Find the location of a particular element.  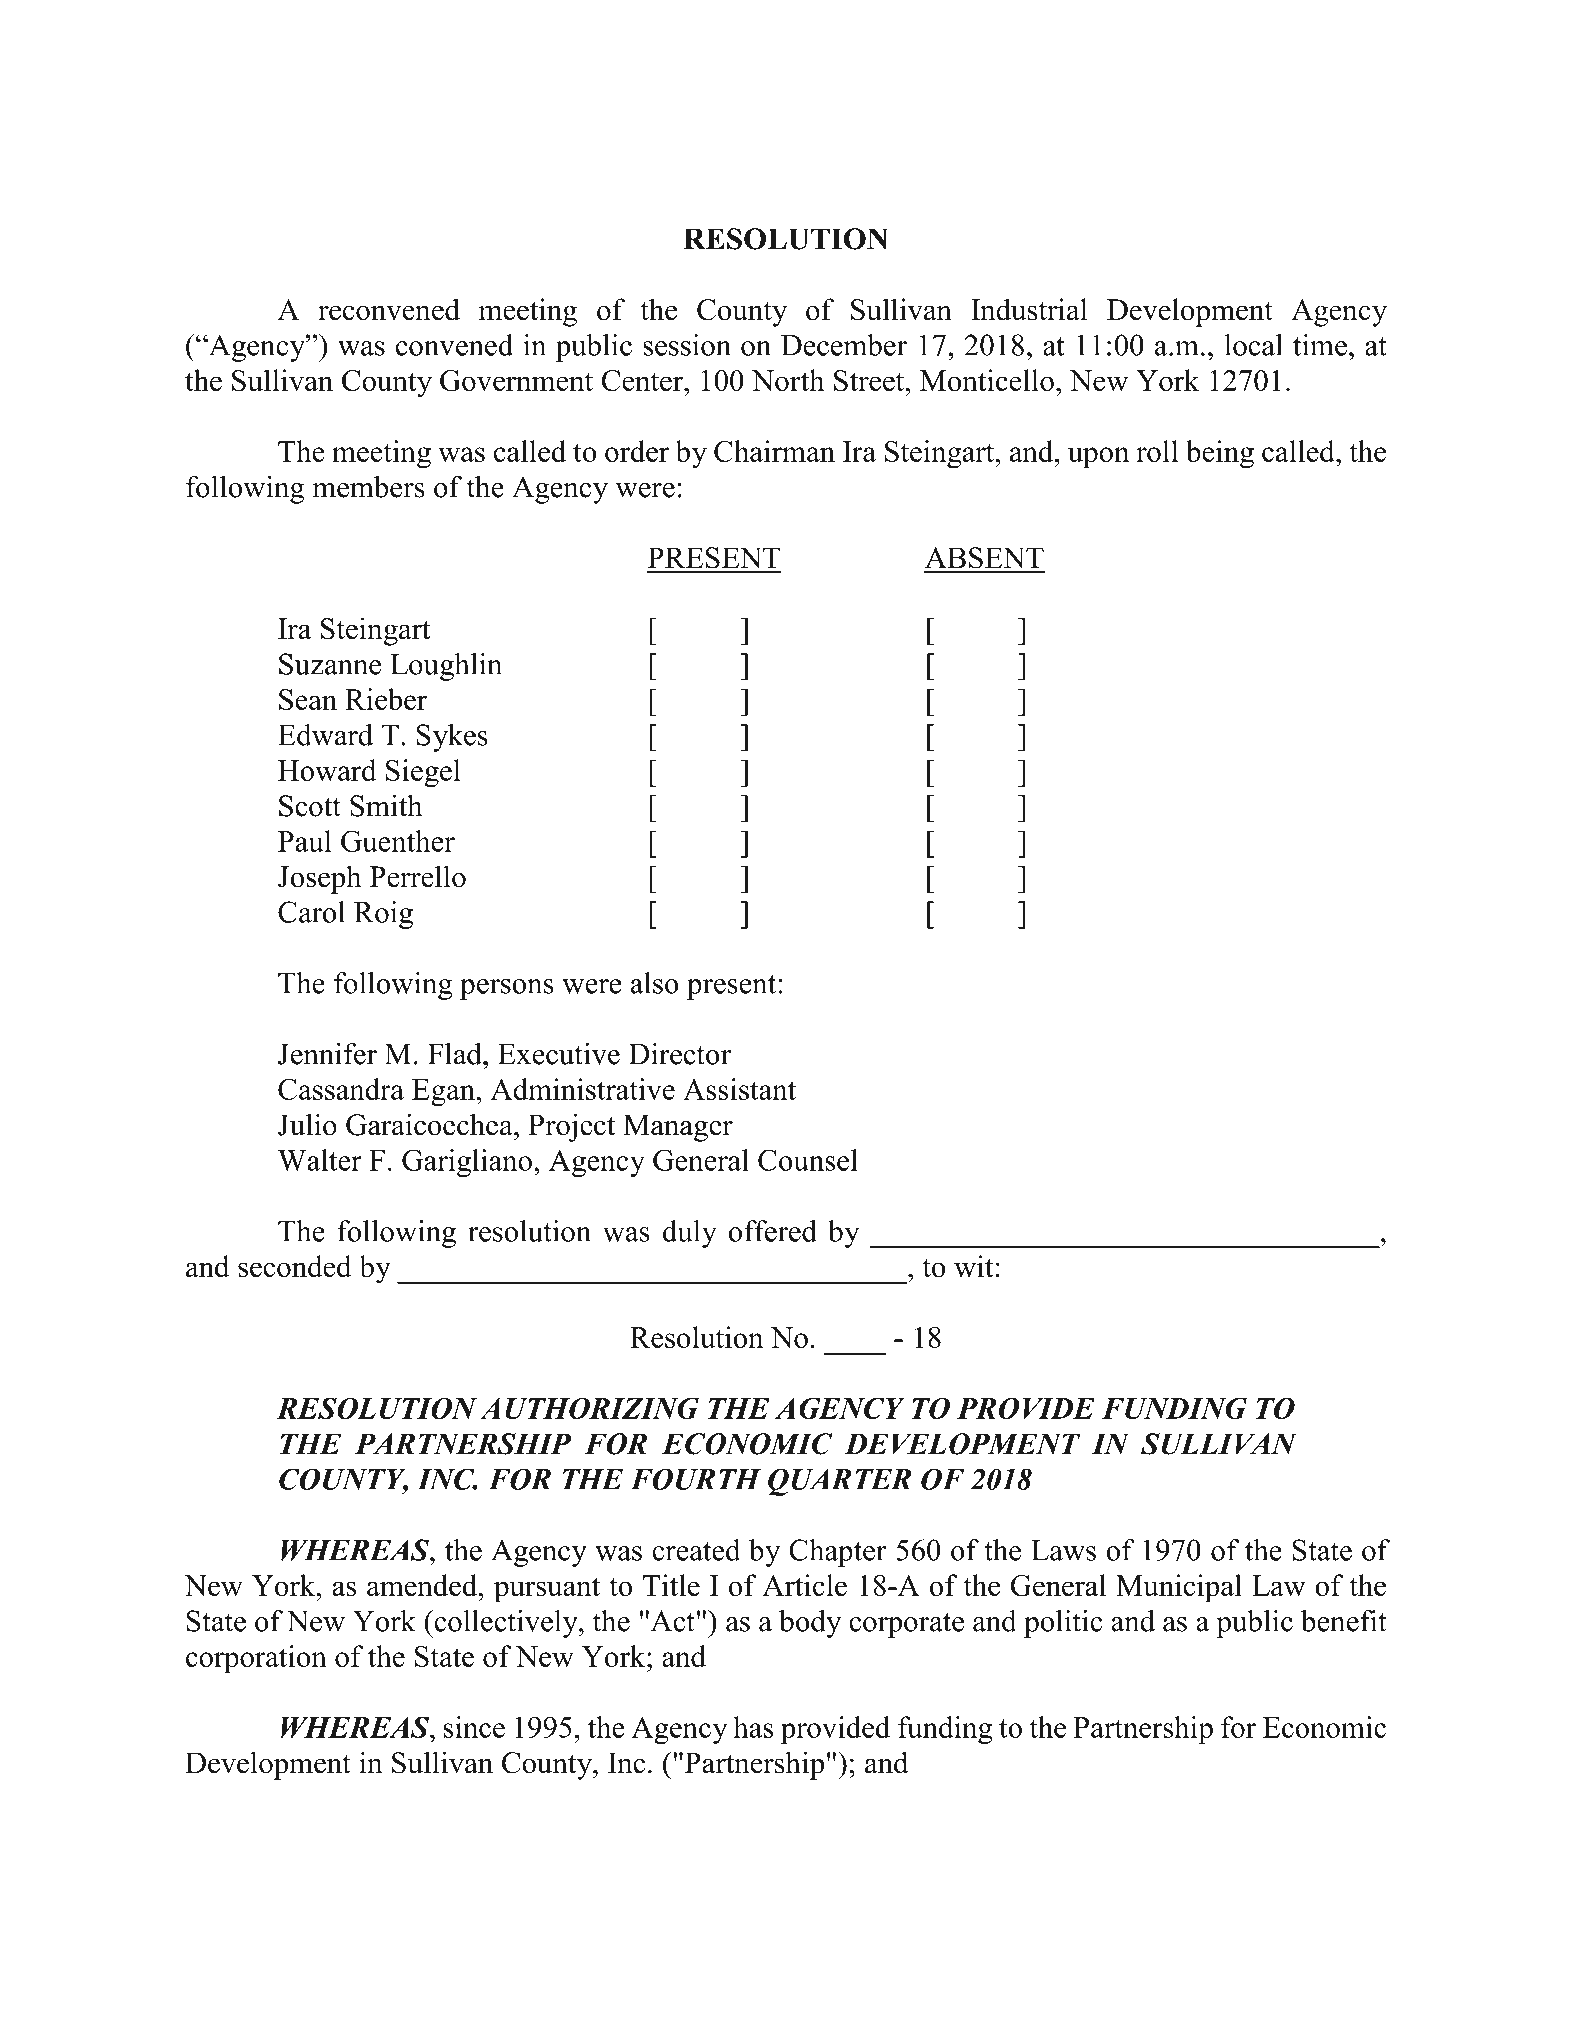

local is located at coordinates (1254, 345).
